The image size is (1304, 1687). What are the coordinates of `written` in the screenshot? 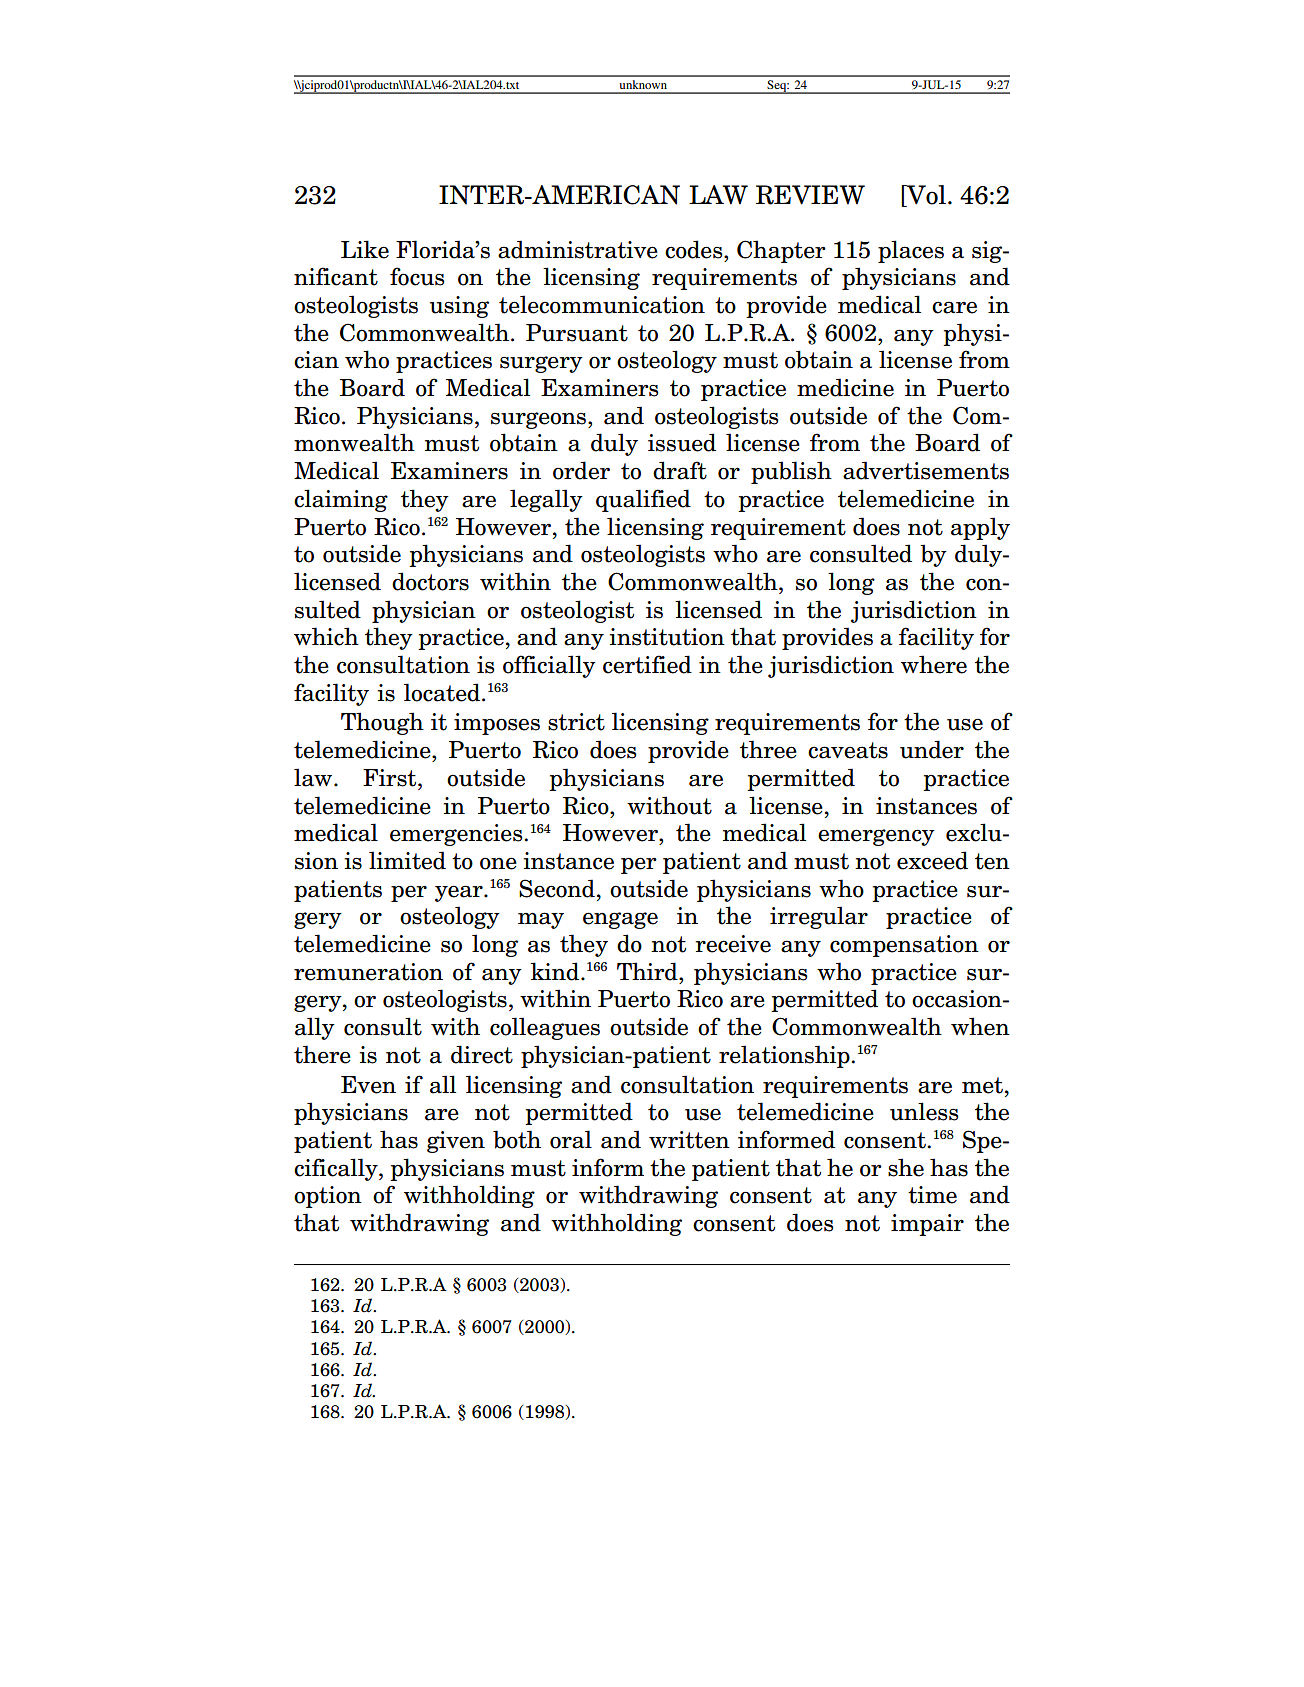 It's located at (689, 1140).
